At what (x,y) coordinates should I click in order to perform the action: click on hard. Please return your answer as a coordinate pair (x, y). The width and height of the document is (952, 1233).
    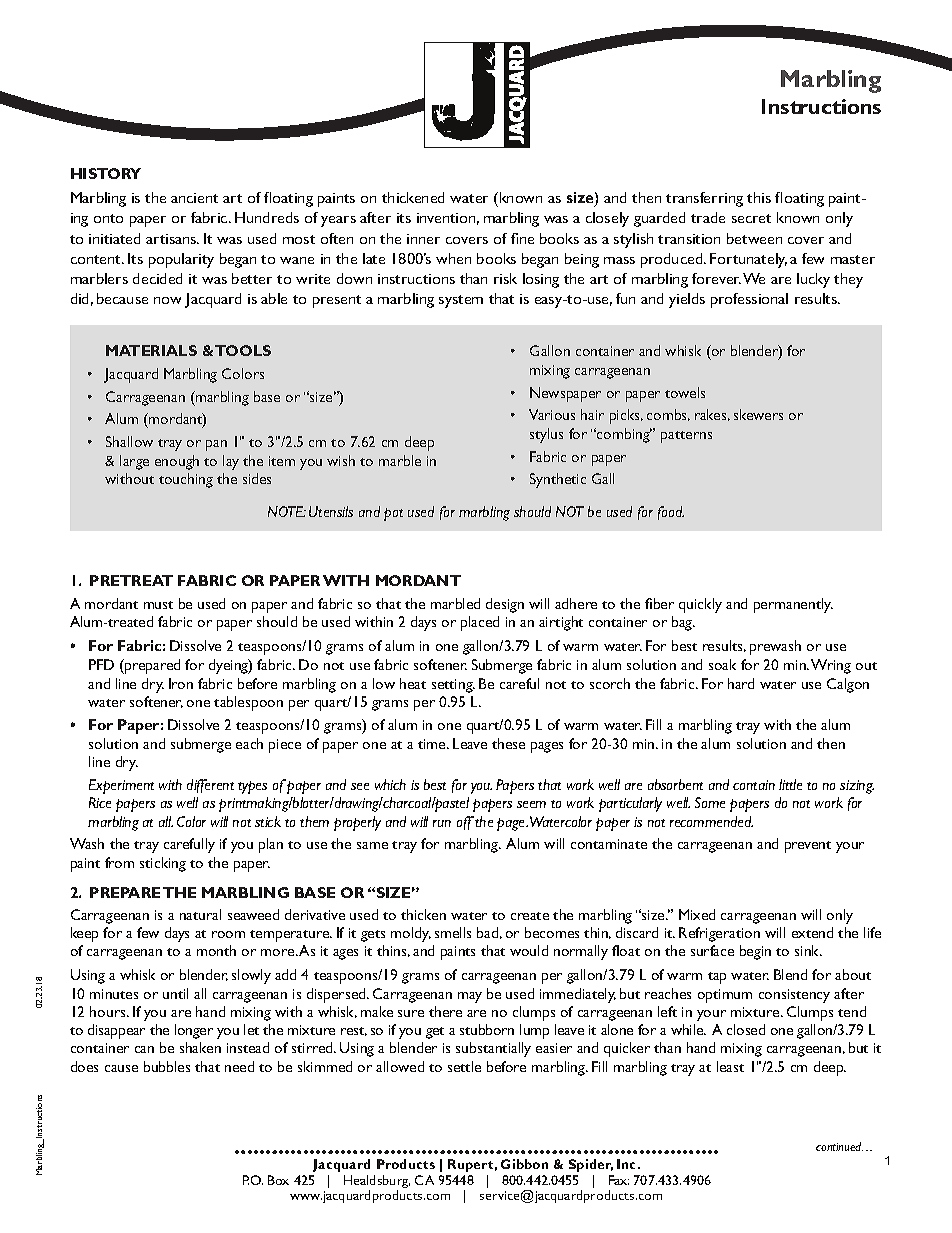
    Looking at the image, I should click on (741, 683).
